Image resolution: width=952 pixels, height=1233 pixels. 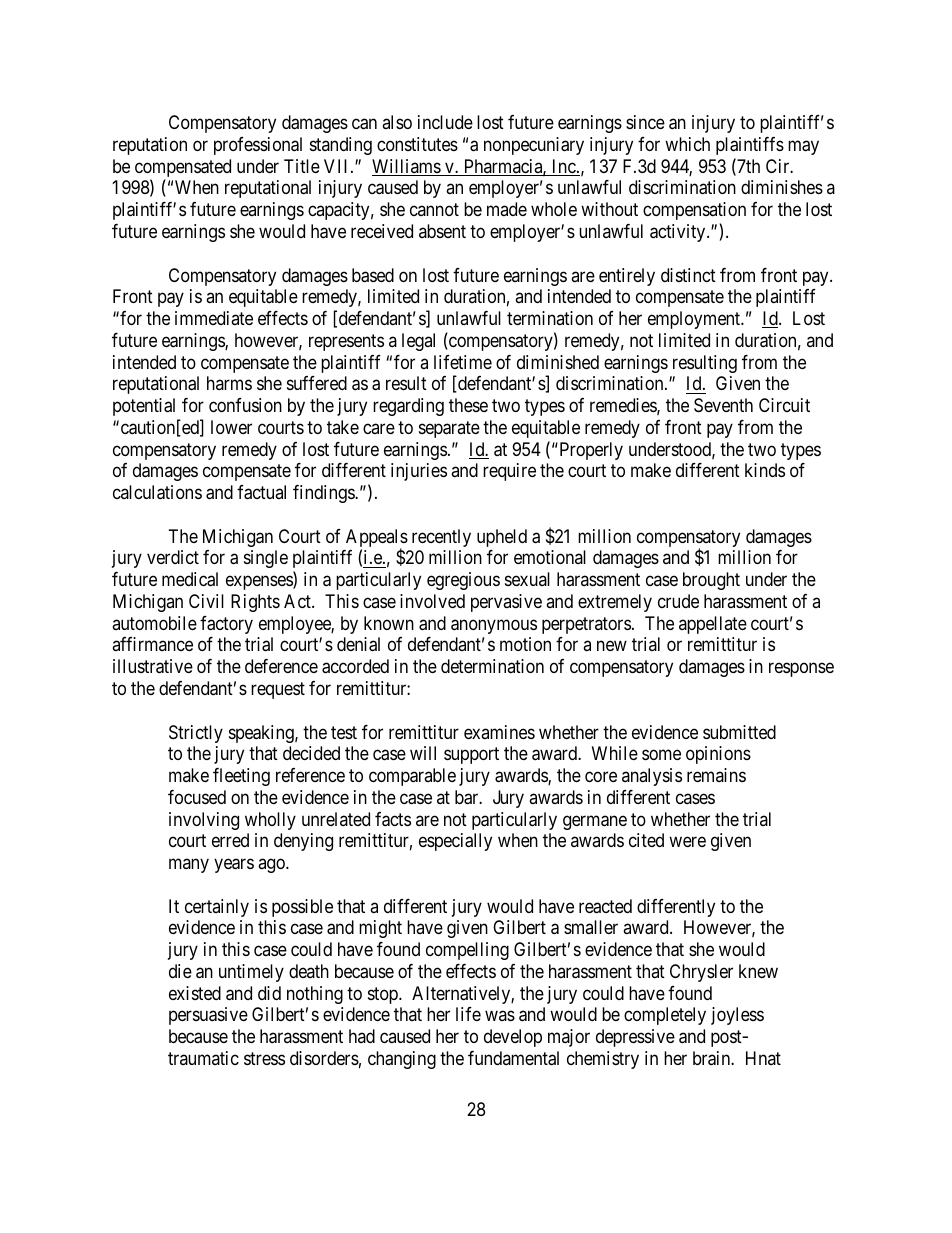 What do you see at coordinates (449, 429) in the image?
I see `separate` at bounding box center [449, 429].
